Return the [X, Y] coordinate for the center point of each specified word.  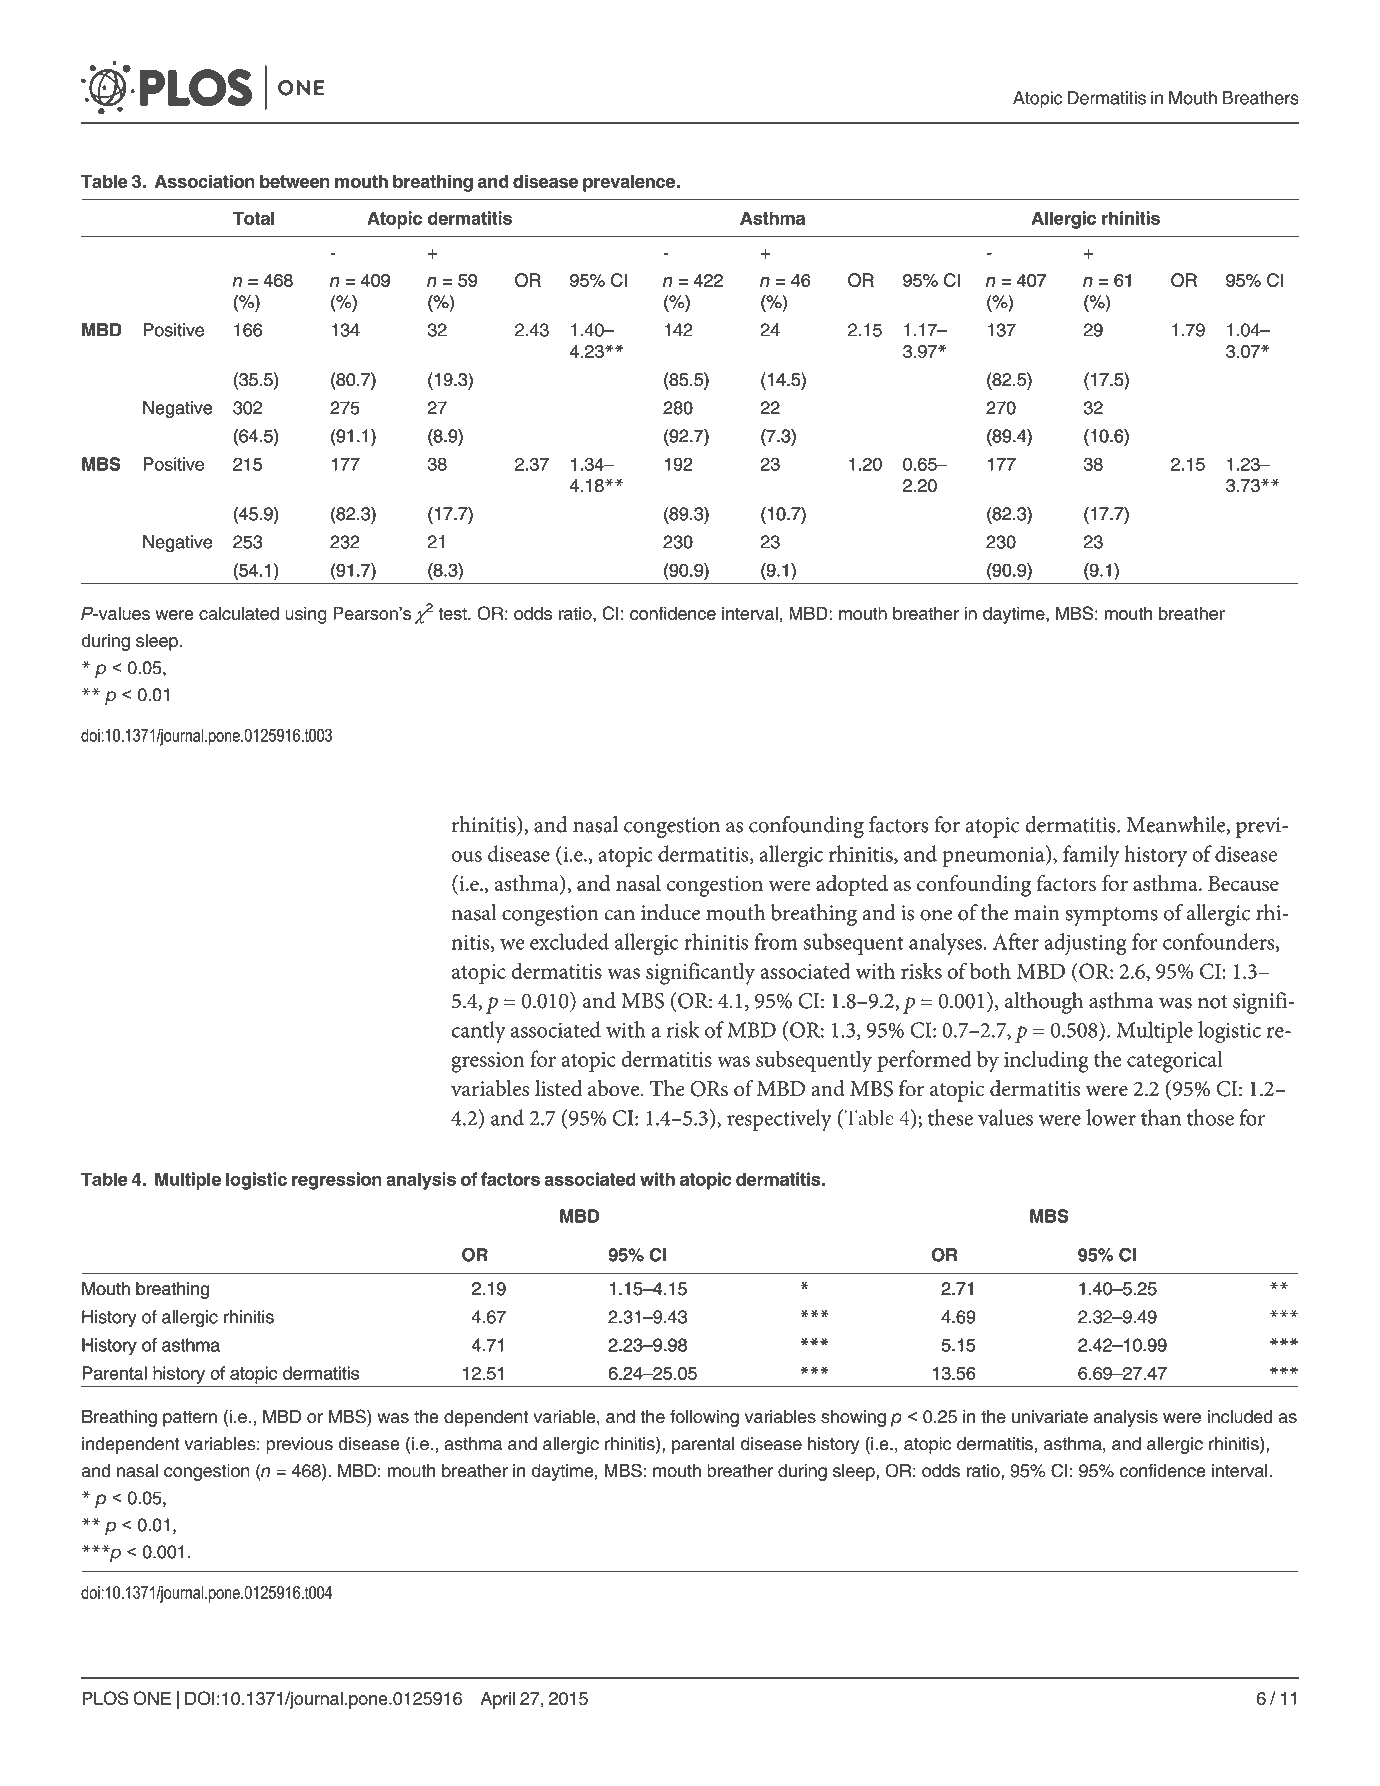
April [497, 1700]
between [295, 181]
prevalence [630, 183]
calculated [239, 613]
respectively [779, 1120]
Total [254, 218]
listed [558, 1088]
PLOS [105, 1698]
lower [1111, 1117]
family [1091, 856]
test [453, 613]
